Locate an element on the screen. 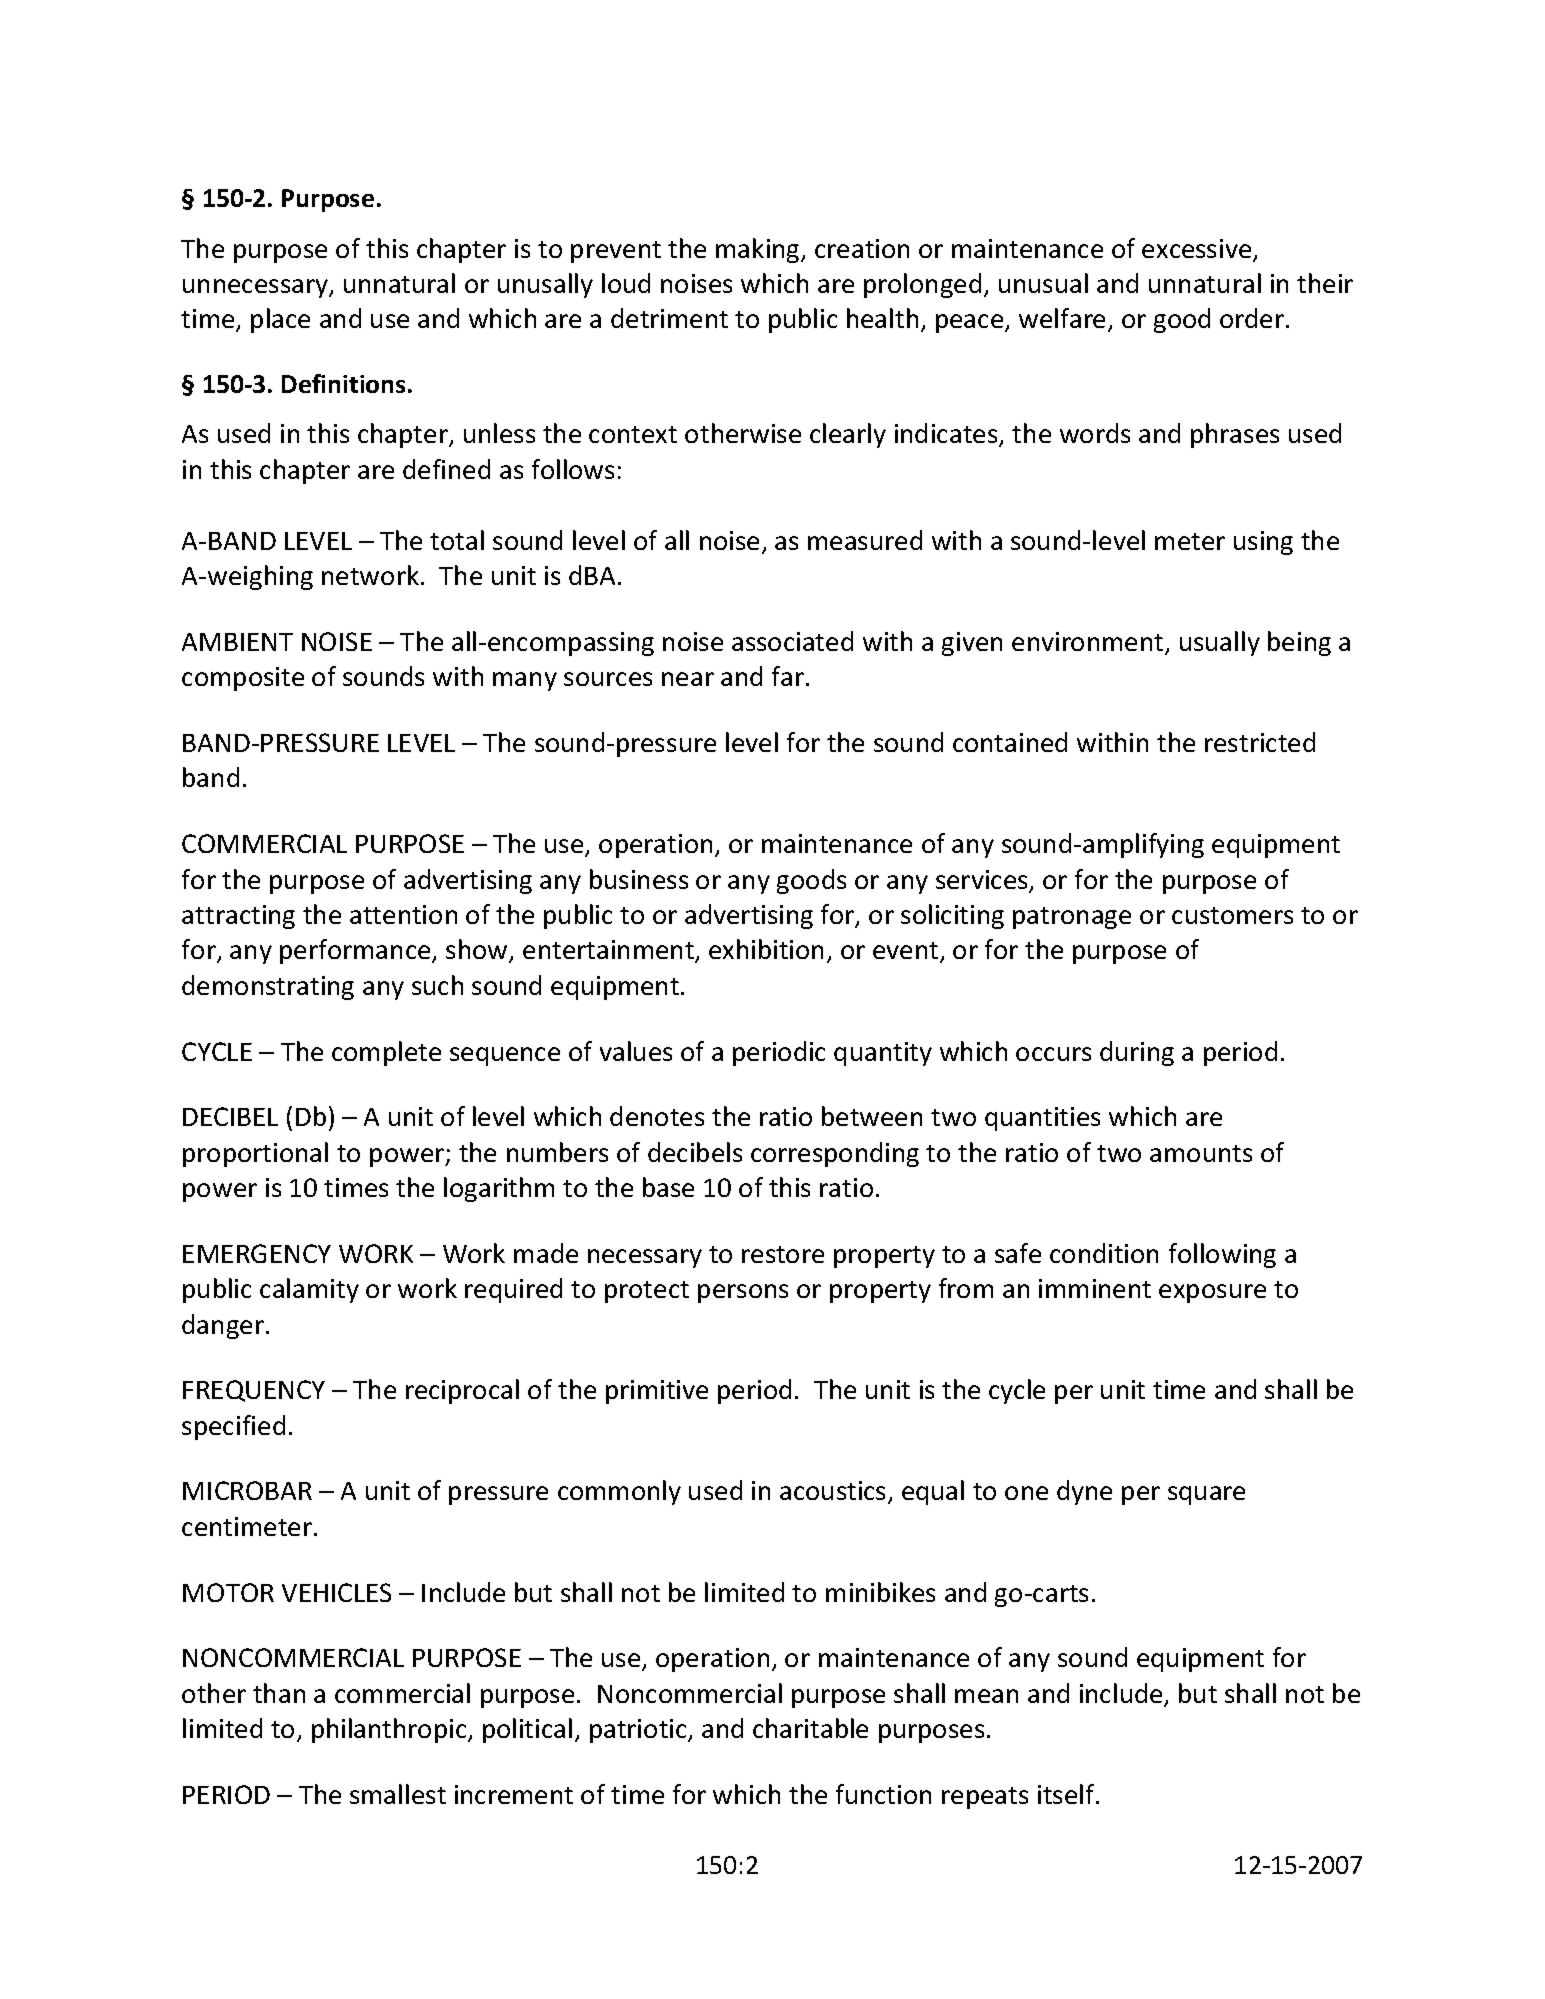 This screenshot has width=1545, height=1999. itself is located at coordinates (1067, 1794).
